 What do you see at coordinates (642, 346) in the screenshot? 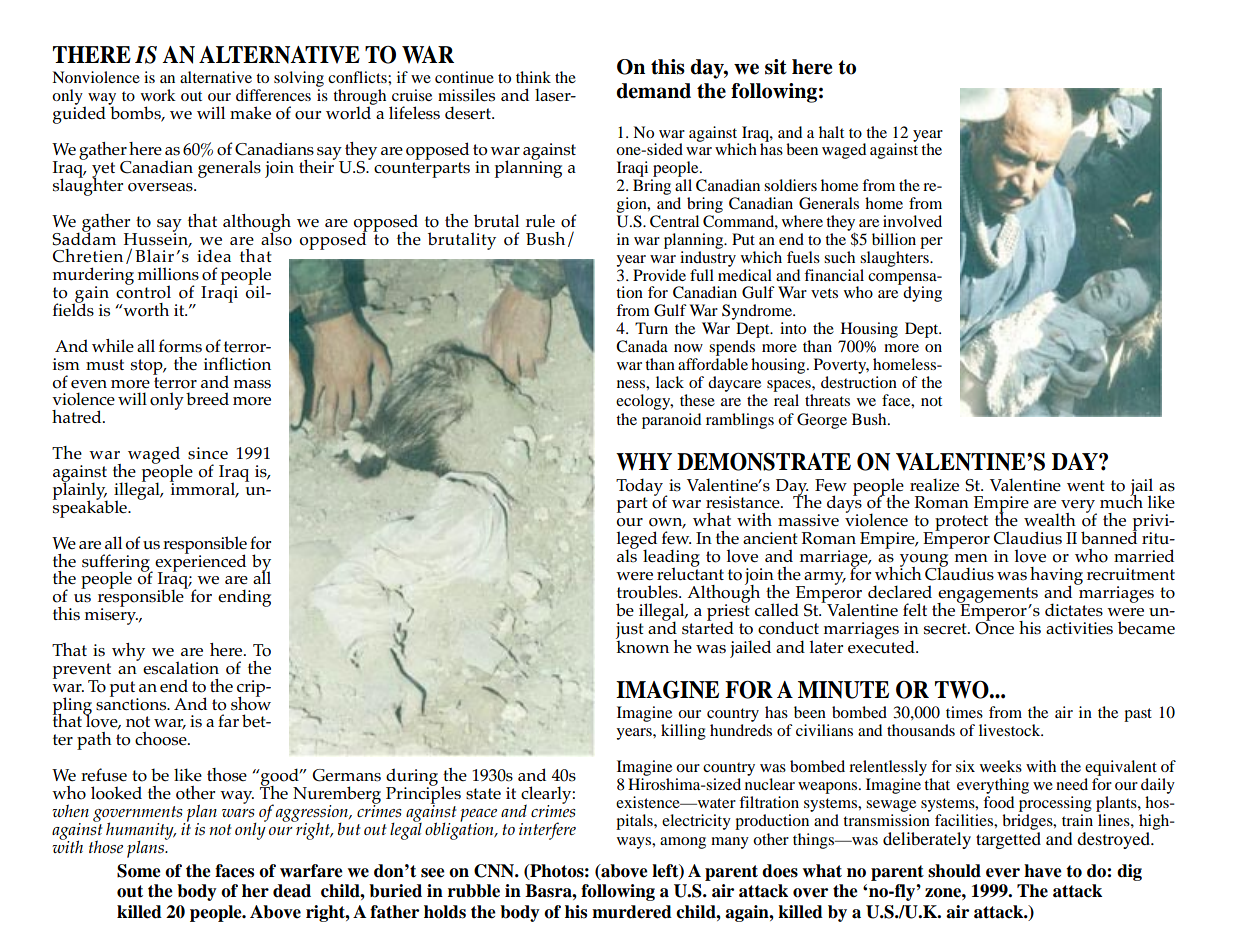
I see `Canada` at bounding box center [642, 346].
